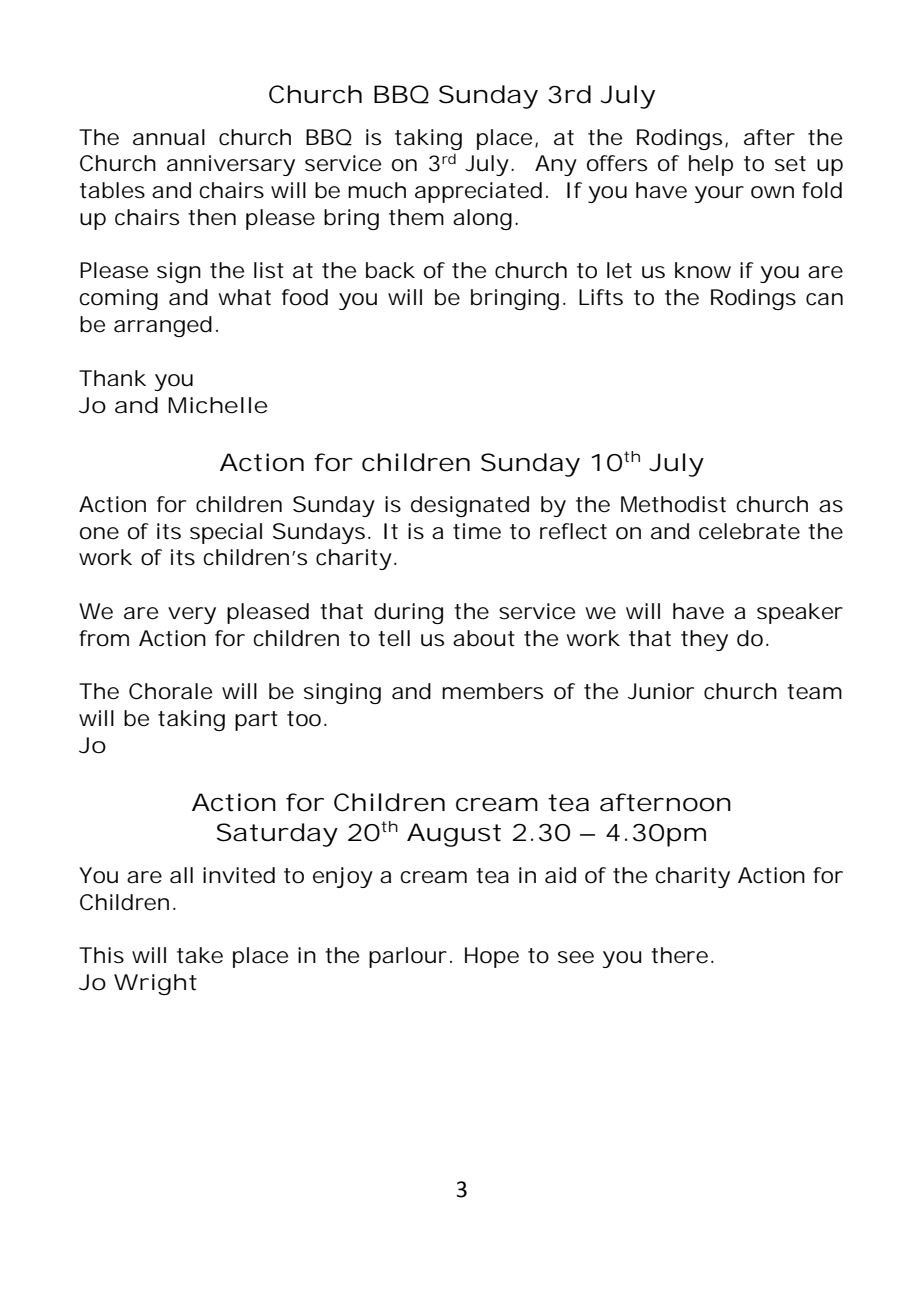 This screenshot has height=1313, width=924. I want to click on time, so click(477, 531).
